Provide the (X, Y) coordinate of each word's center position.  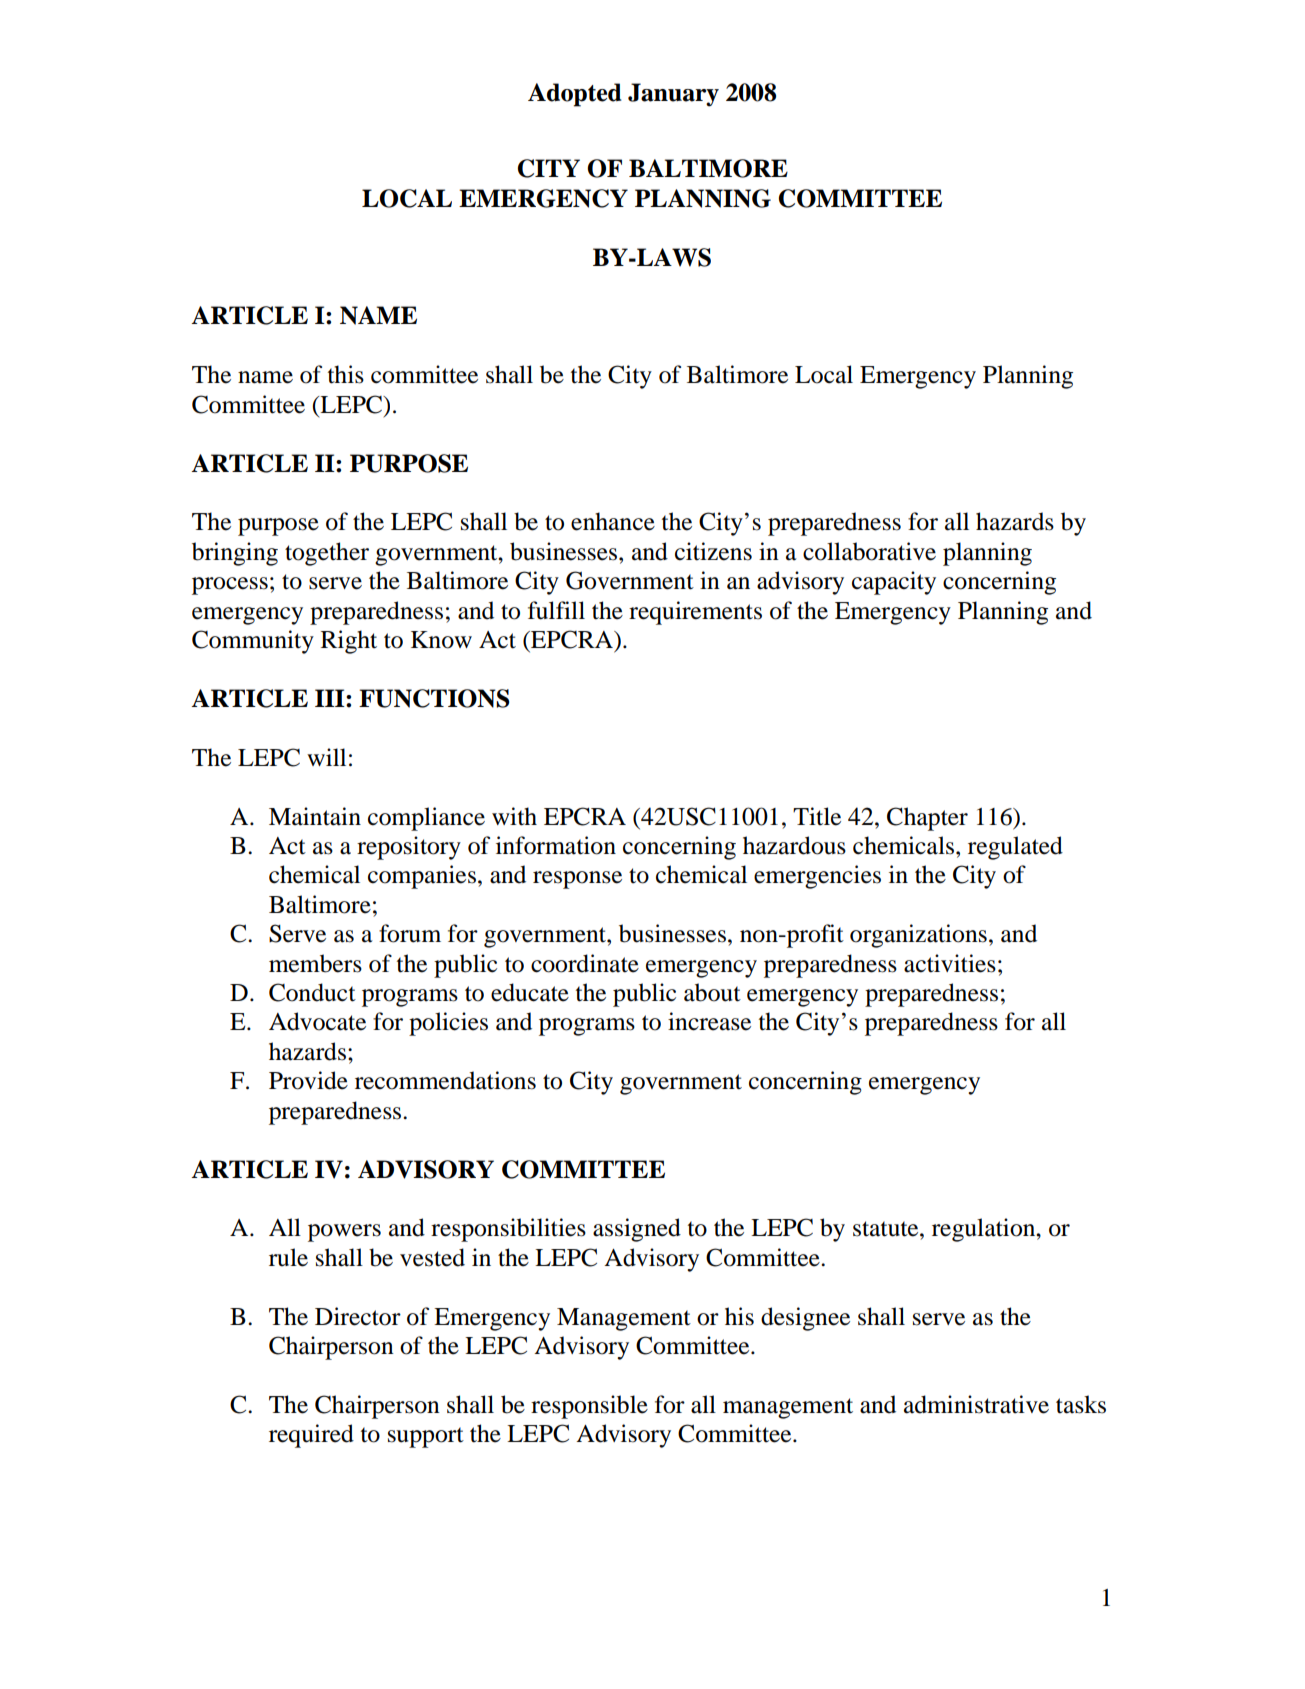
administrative (976, 1404)
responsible (589, 1407)
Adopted (575, 95)
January (673, 95)
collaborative (869, 551)
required (311, 1436)
